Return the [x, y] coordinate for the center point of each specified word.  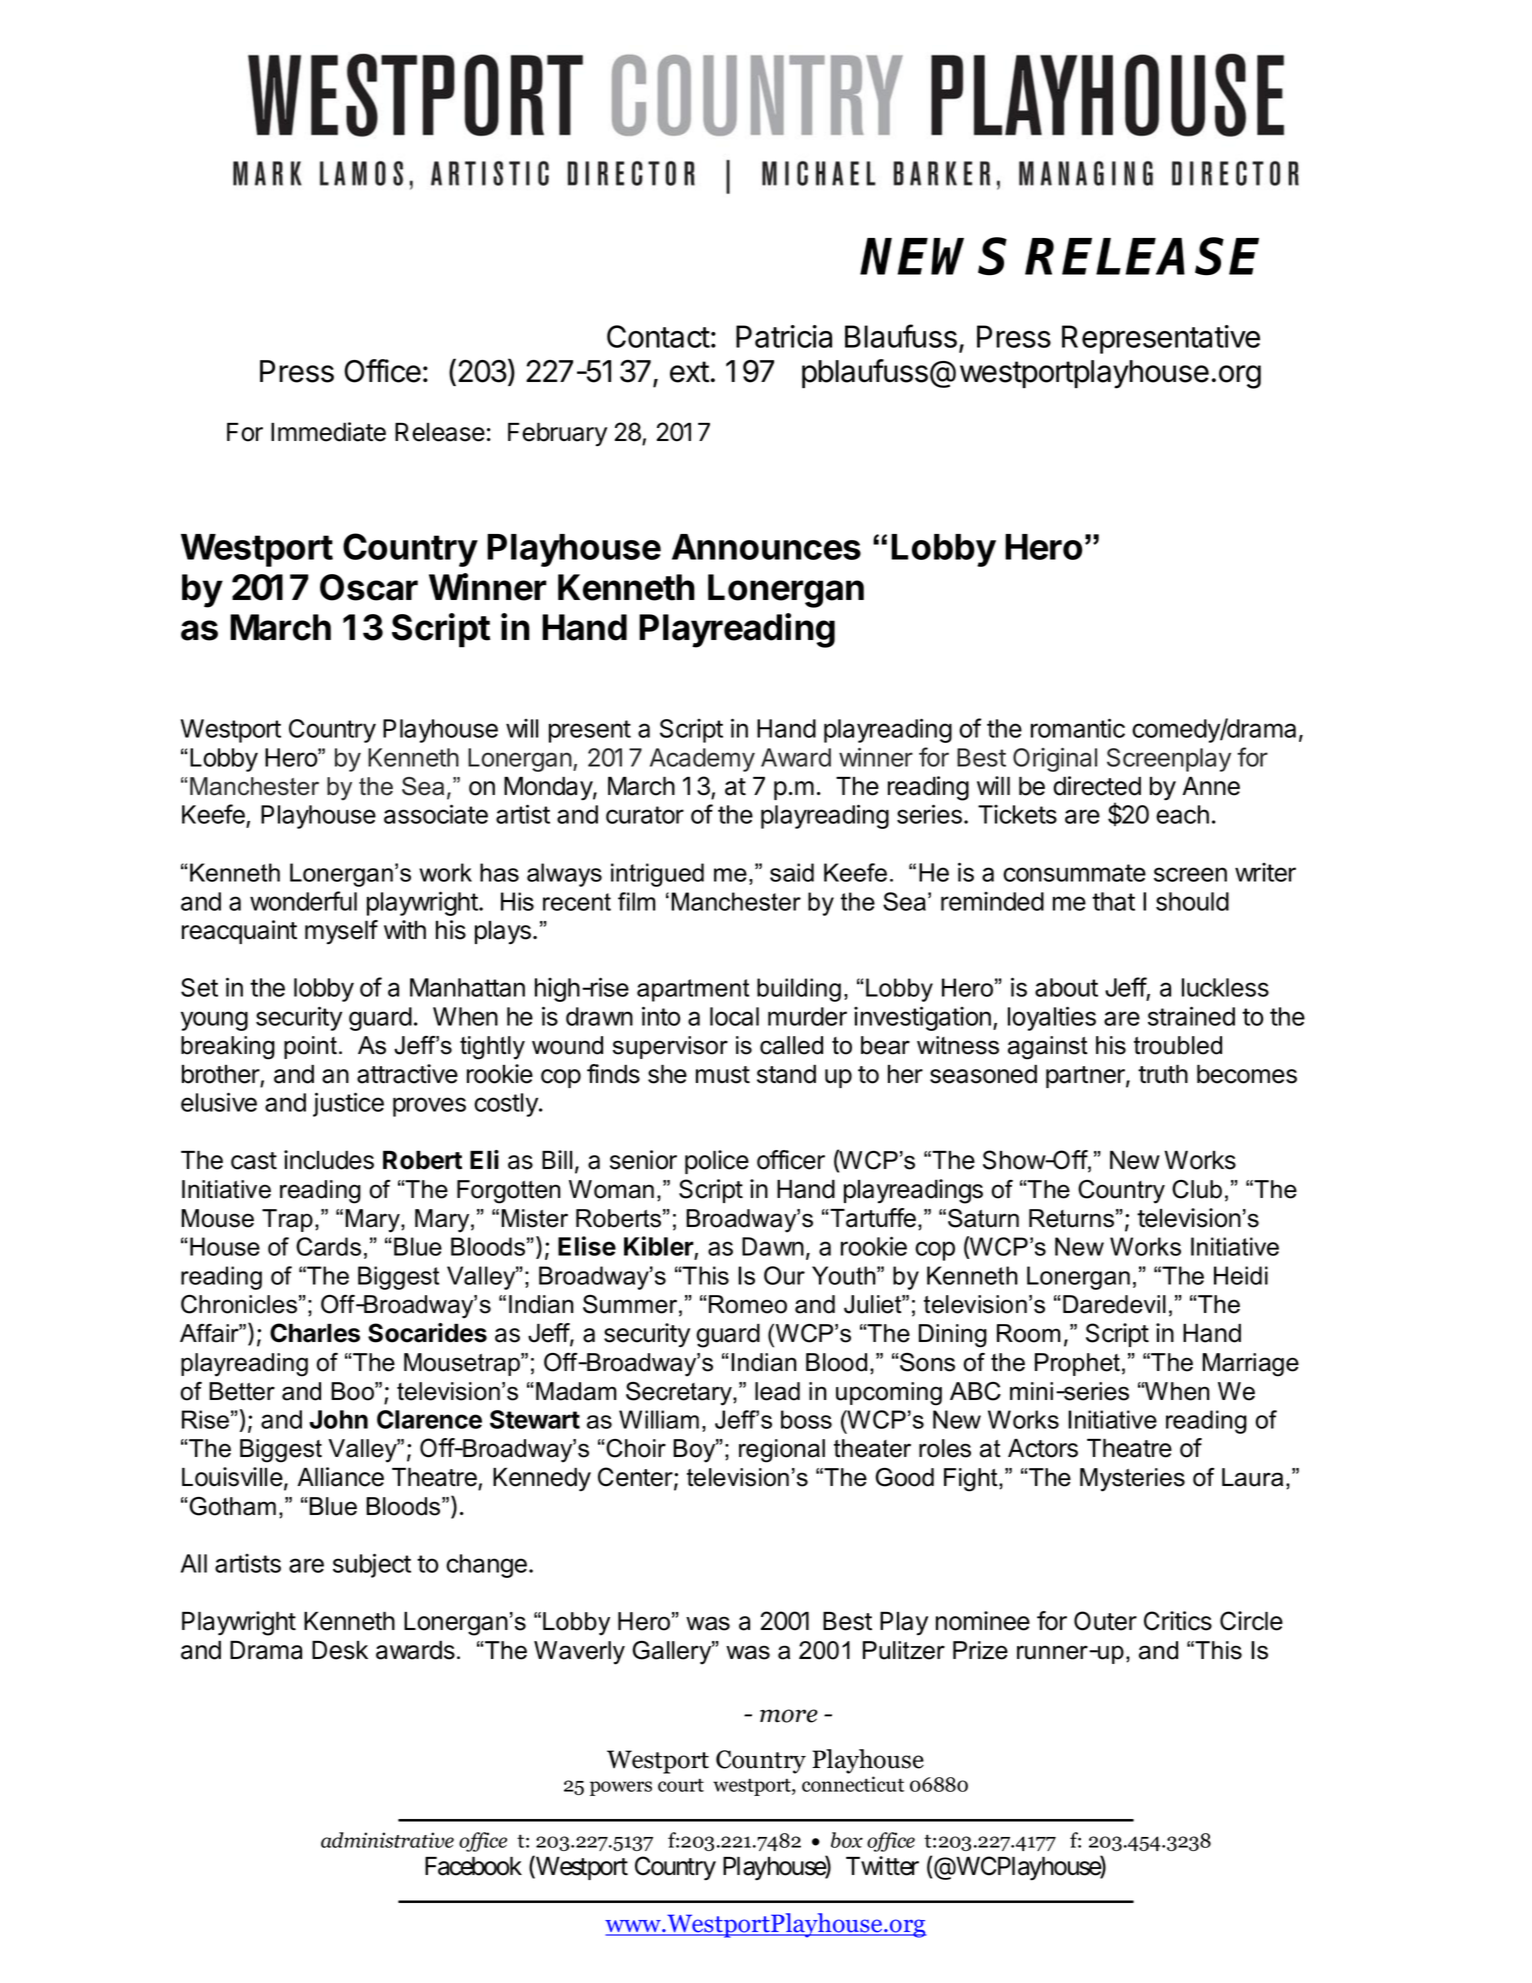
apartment [693, 990]
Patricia [784, 336]
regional [782, 1451]
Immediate [328, 432]
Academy [702, 760]
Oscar [369, 587]
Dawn [773, 1246]
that [1113, 901]
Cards [328, 1246]
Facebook [473, 1866]
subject [372, 1565]
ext [689, 372]
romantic [1078, 728]
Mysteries [1132, 1480]
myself [341, 932]
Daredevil [1114, 1304]
